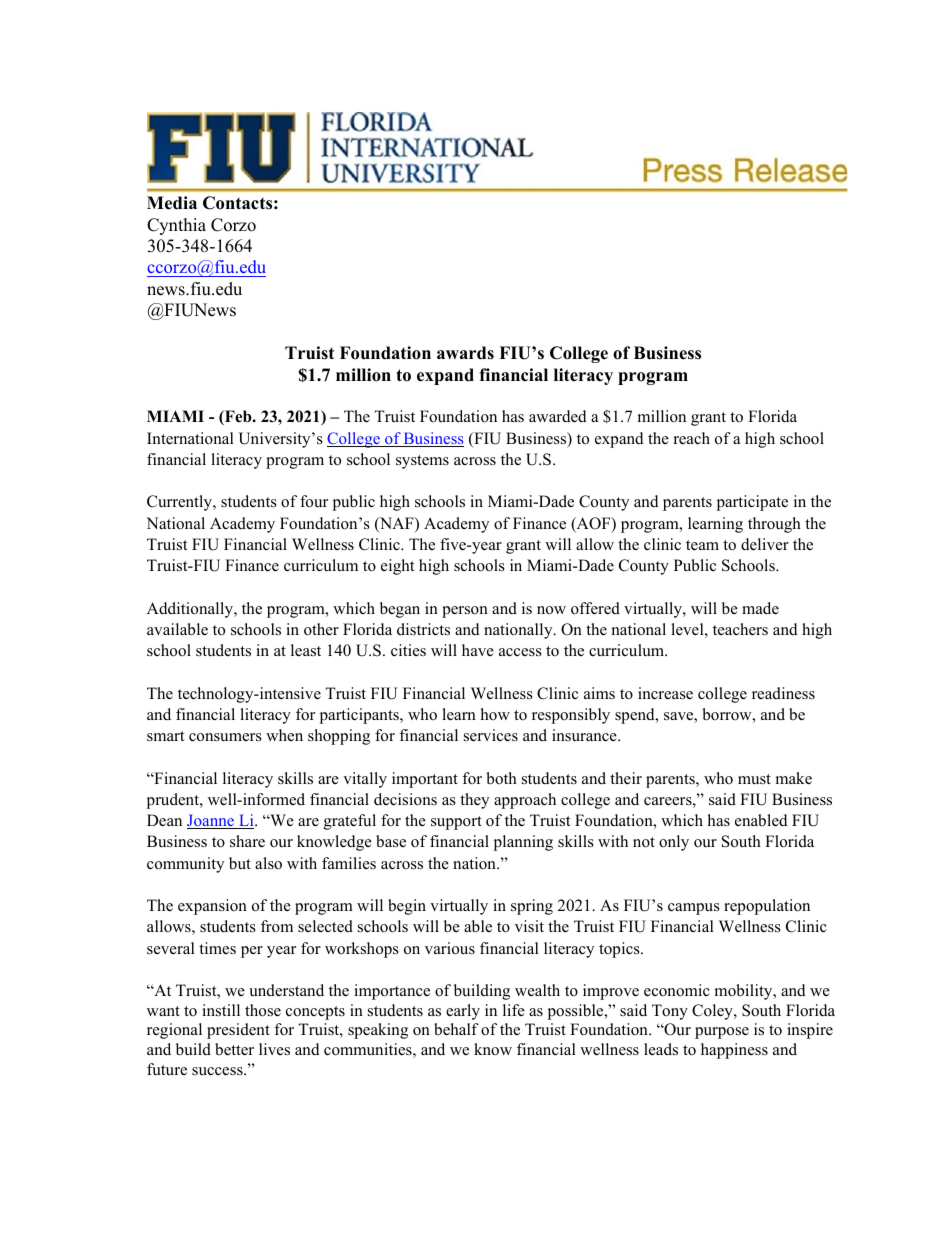 This screenshot has height=1233, width=952. Describe the element at coordinates (176, 226) in the screenshot. I see `Cynthia` at that location.
